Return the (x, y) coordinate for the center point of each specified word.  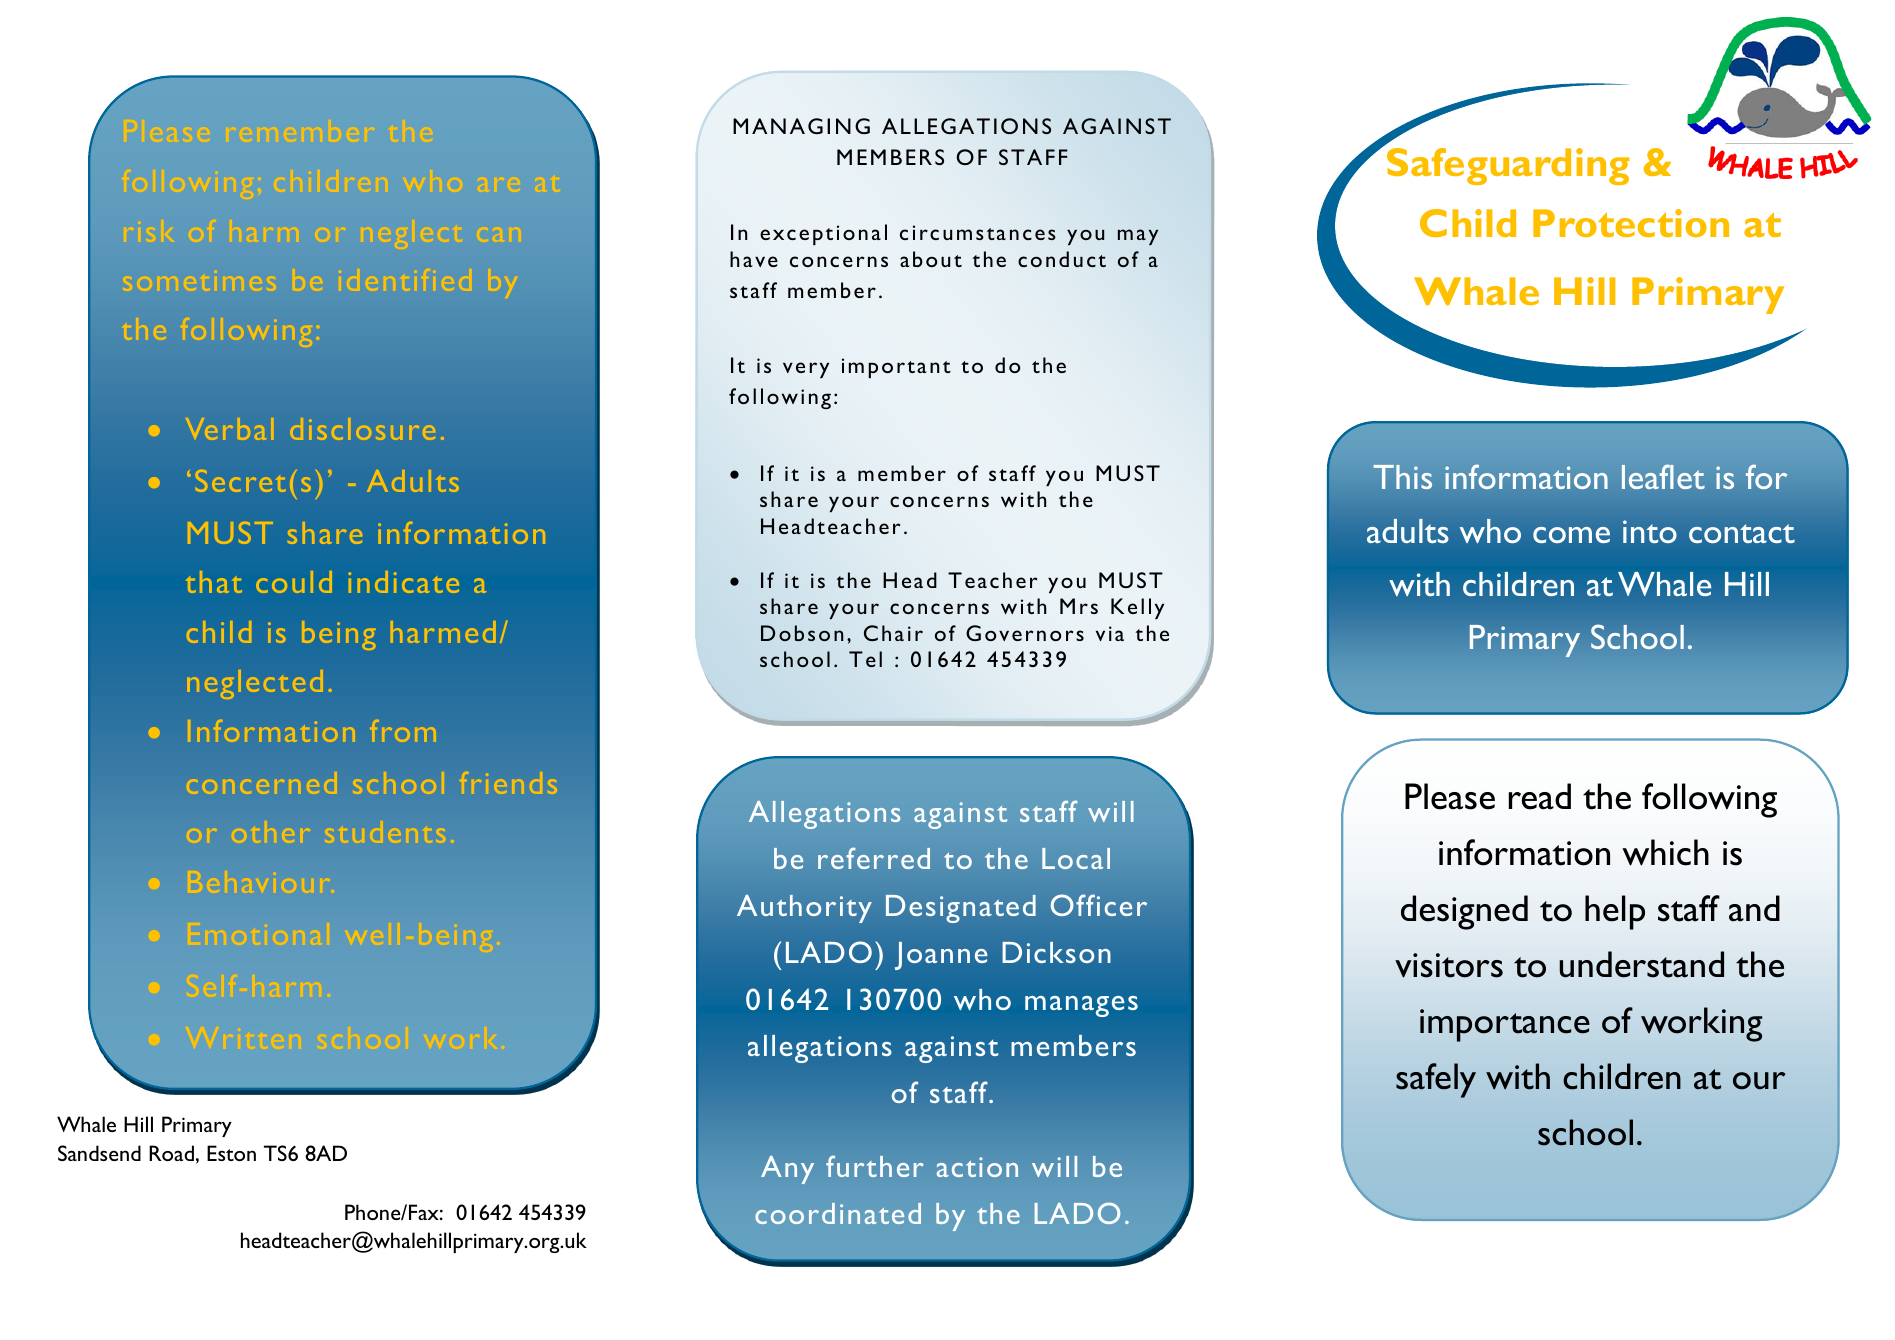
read (1540, 796)
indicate (404, 582)
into (1650, 531)
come (1571, 535)
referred (874, 858)
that (214, 582)
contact (1742, 533)
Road (171, 1153)
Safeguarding (1508, 166)
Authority (804, 909)
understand (1641, 964)
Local (1076, 858)
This (1402, 477)
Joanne (941, 956)
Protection (1631, 223)
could (294, 582)
